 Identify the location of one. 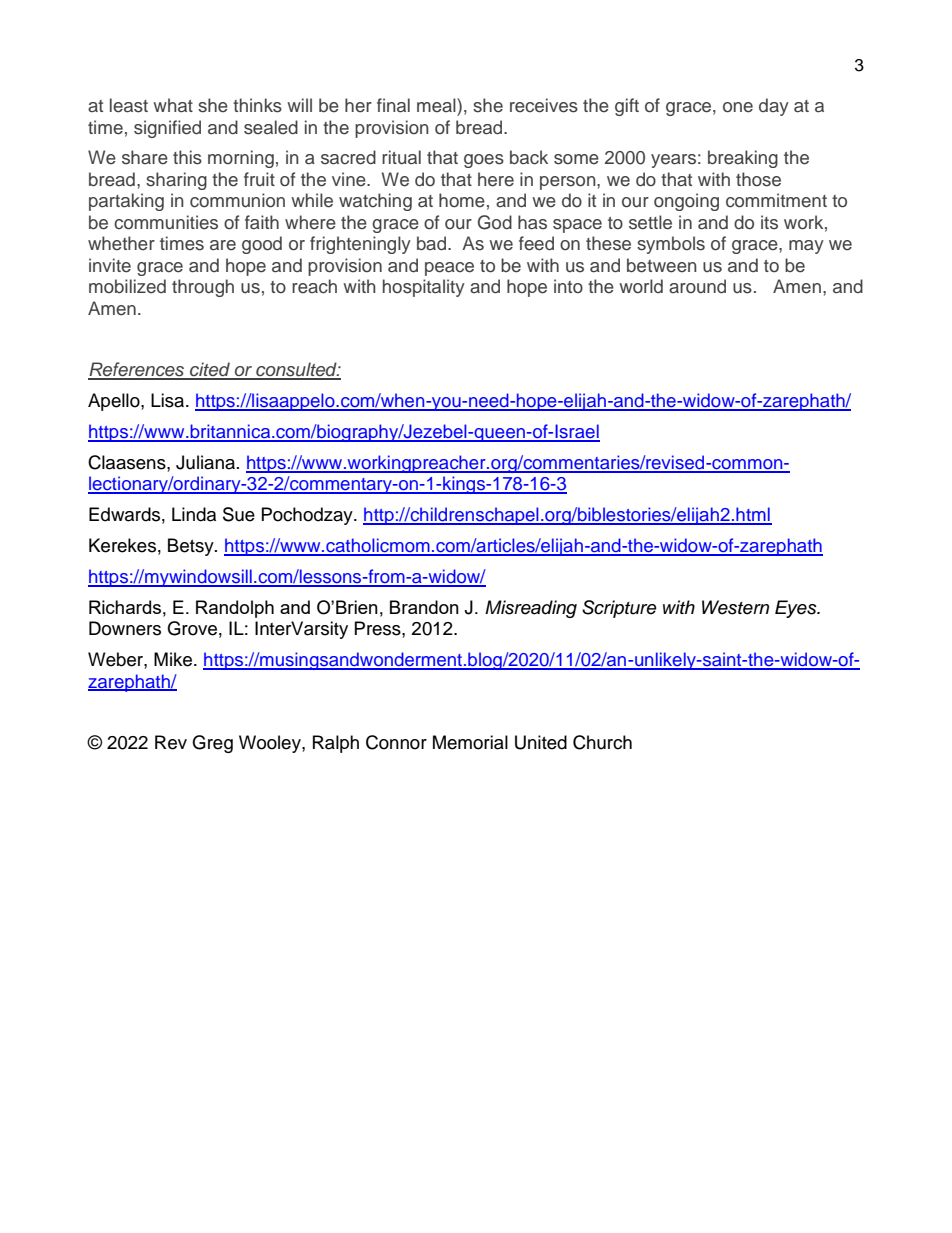
(738, 107).
